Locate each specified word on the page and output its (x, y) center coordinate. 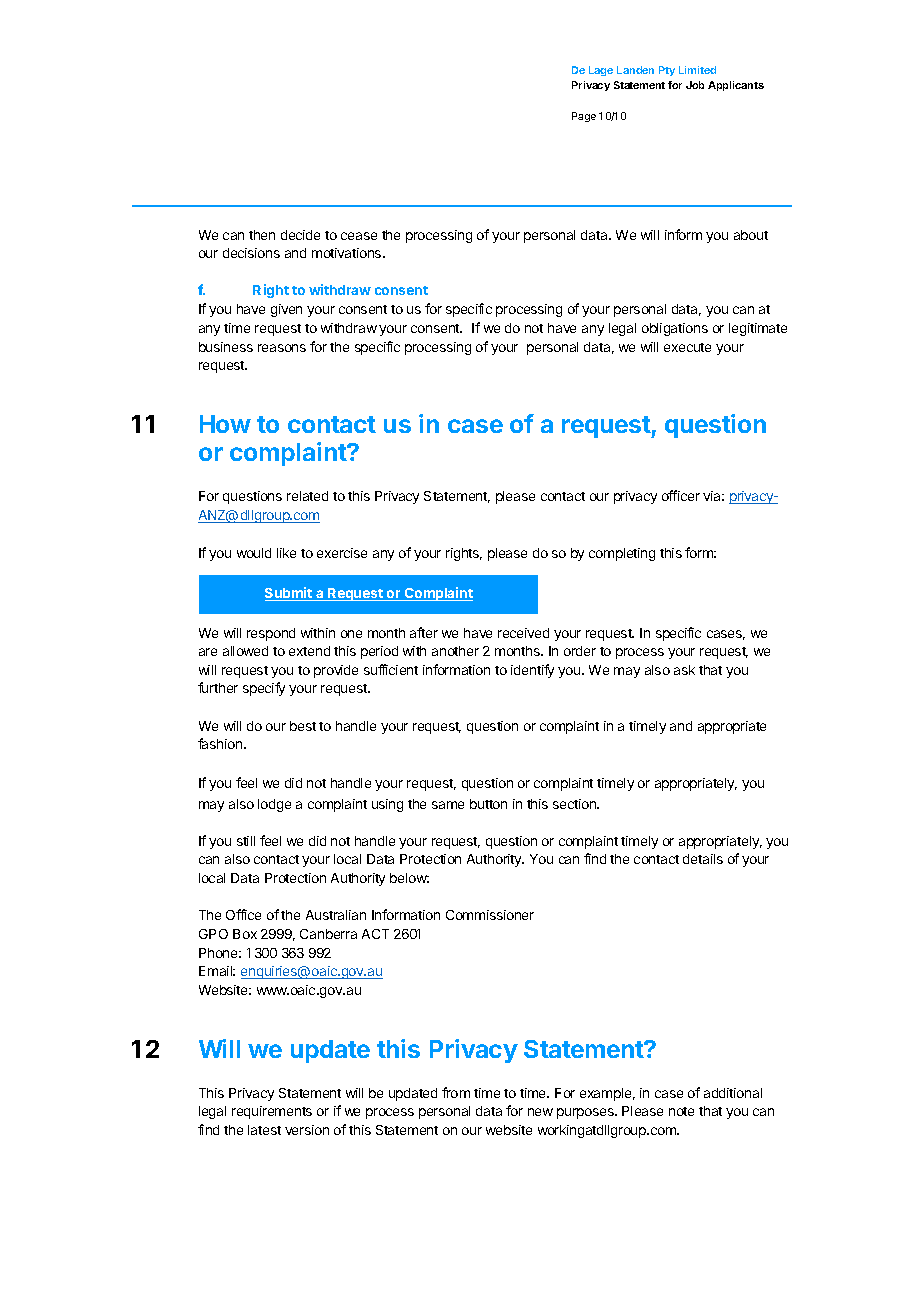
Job (695, 85)
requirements (272, 1112)
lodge (274, 805)
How (225, 424)
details (703, 859)
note (681, 1111)
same (448, 805)
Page (584, 117)
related (307, 496)
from (456, 1092)
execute (687, 347)
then (262, 235)
